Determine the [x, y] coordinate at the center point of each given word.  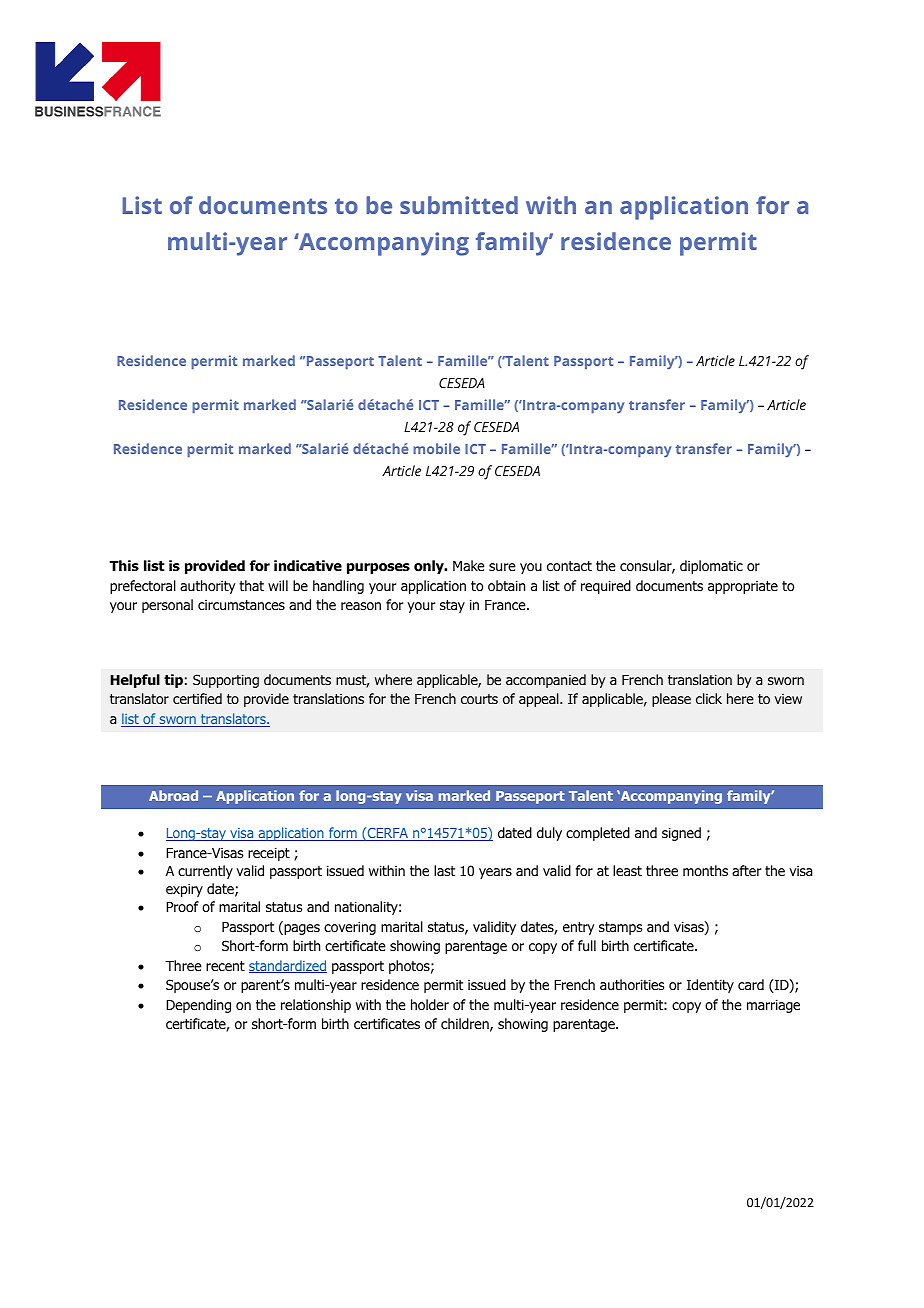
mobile [436, 448]
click [709, 698]
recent [225, 966]
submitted [459, 205]
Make [469, 565]
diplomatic [711, 567]
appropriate [743, 587]
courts [479, 699]
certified [197, 698]
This [124, 565]
